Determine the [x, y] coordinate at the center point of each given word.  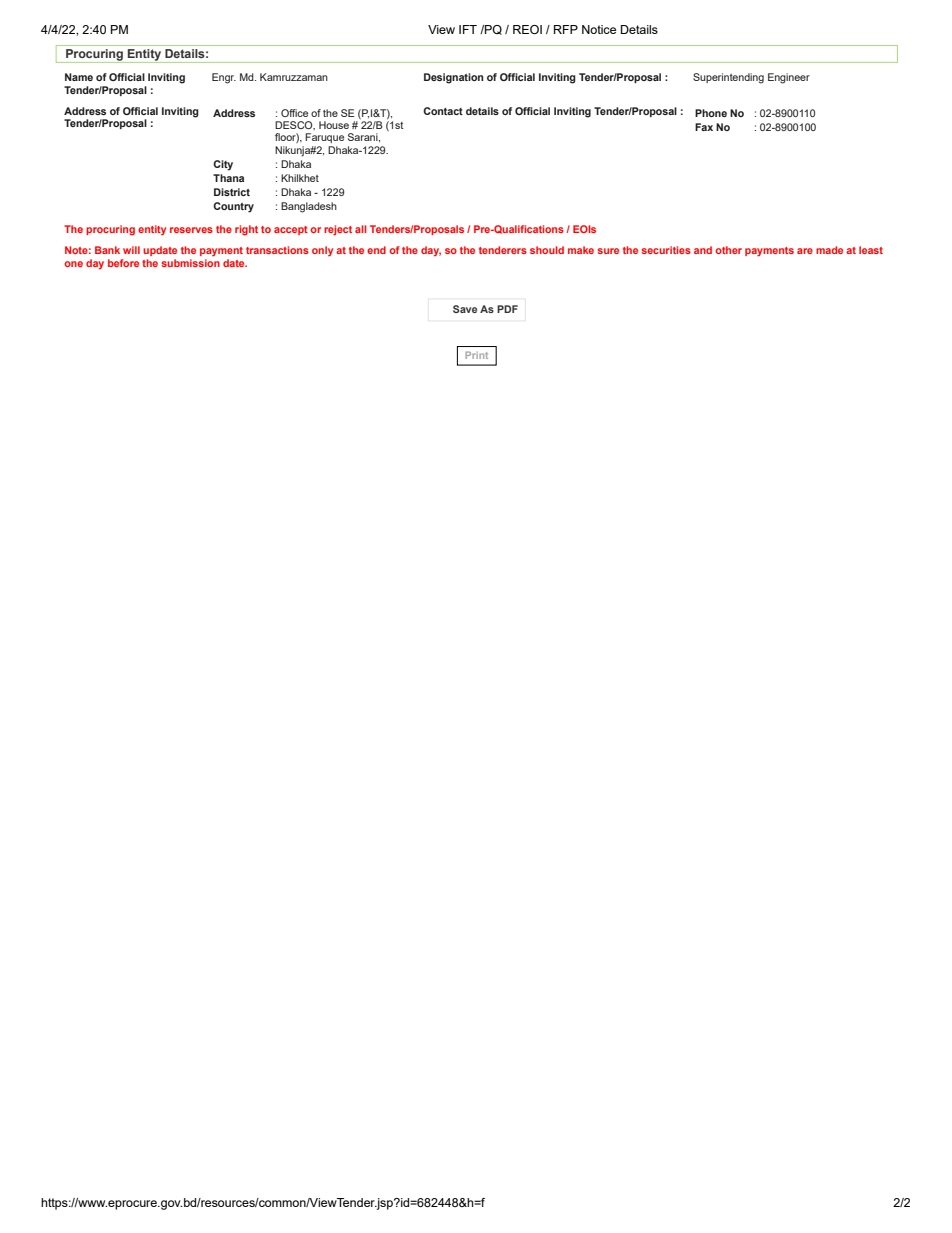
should [547, 250]
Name [79, 77]
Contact [443, 111]
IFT [468, 29]
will [131, 250]
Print [476, 355]
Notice [599, 29]
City [223, 165]
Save [465, 309]
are [805, 251]
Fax [704, 127]
